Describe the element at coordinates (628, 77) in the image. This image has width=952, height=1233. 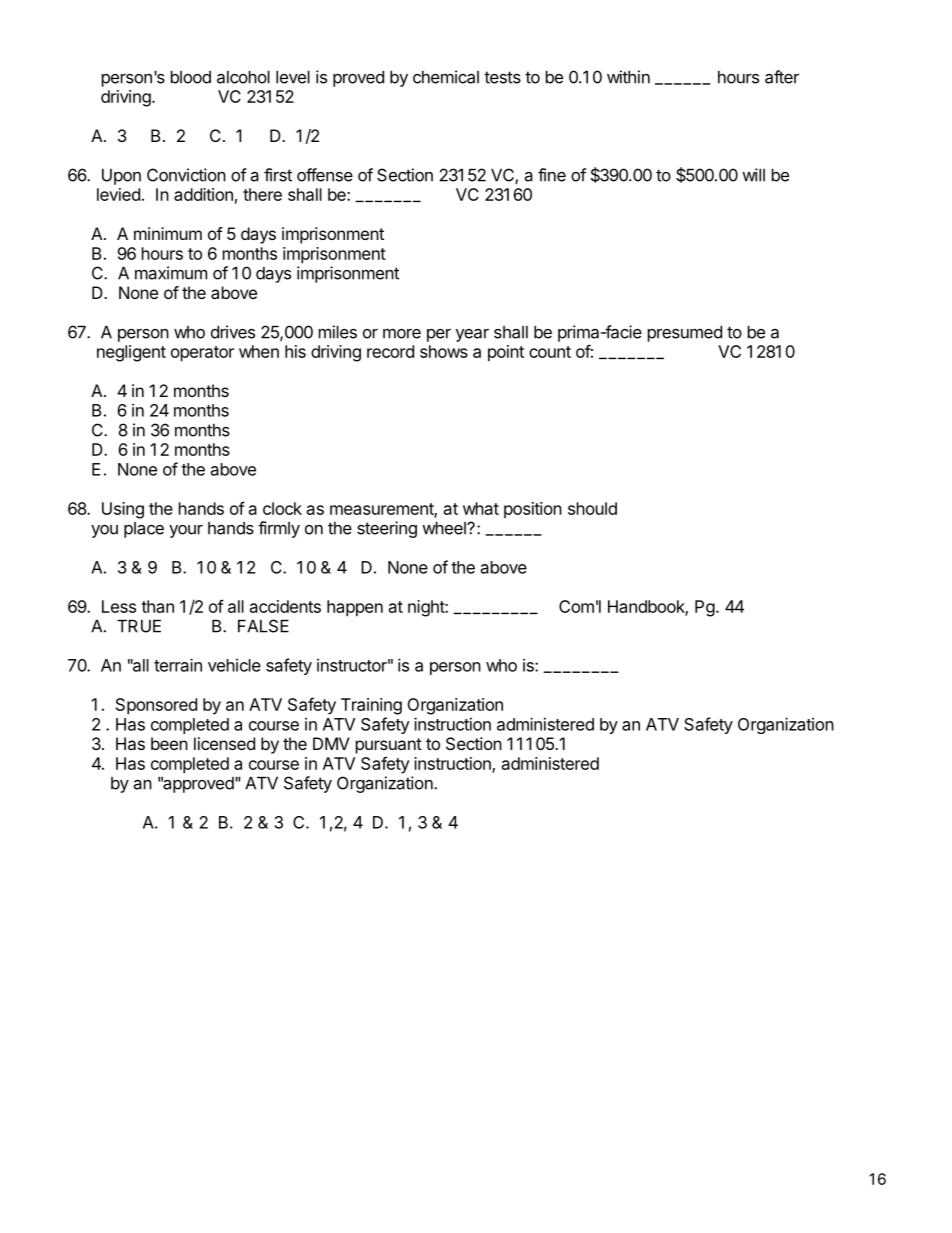
I see `within` at that location.
